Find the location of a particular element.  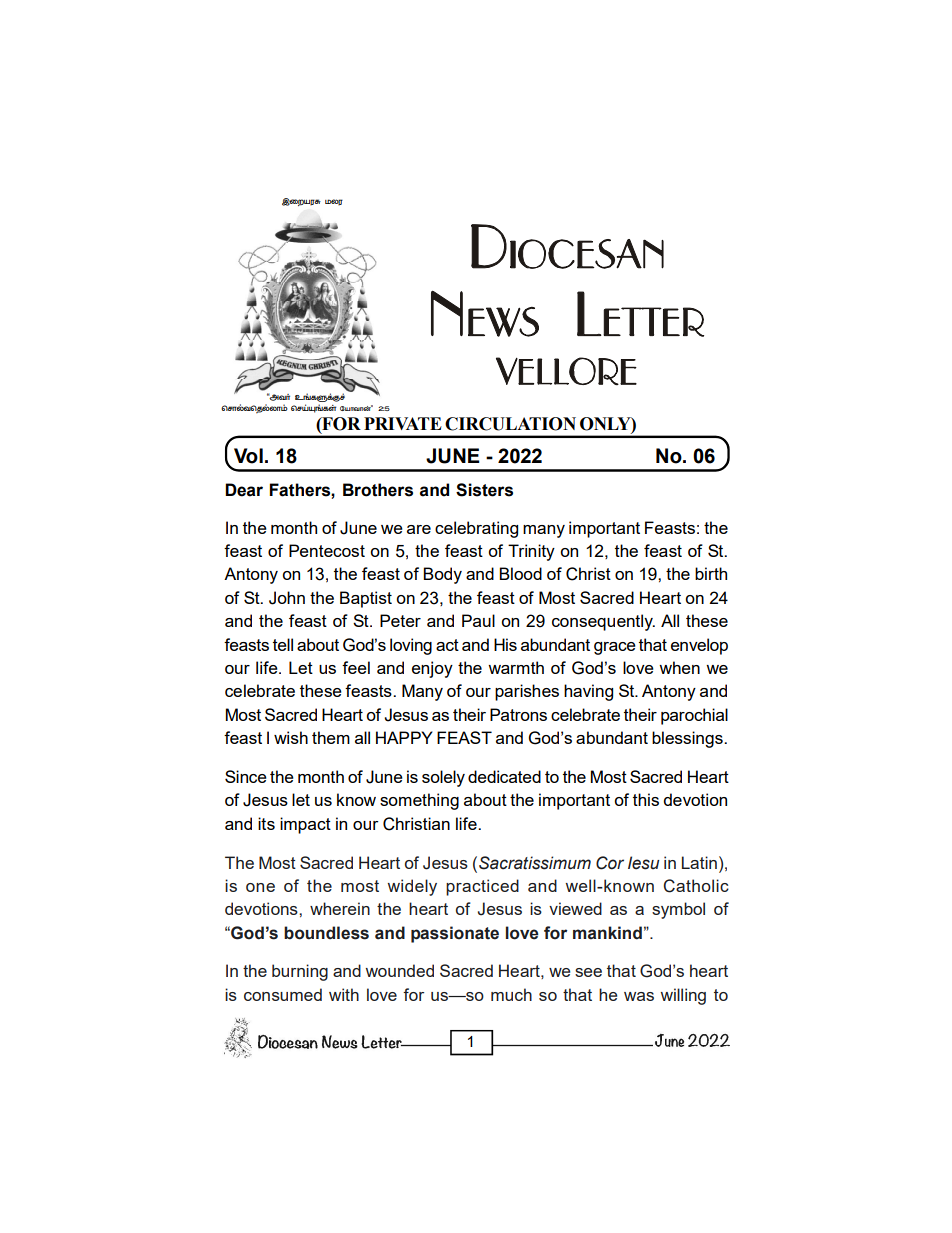

burning is located at coordinates (300, 972).
